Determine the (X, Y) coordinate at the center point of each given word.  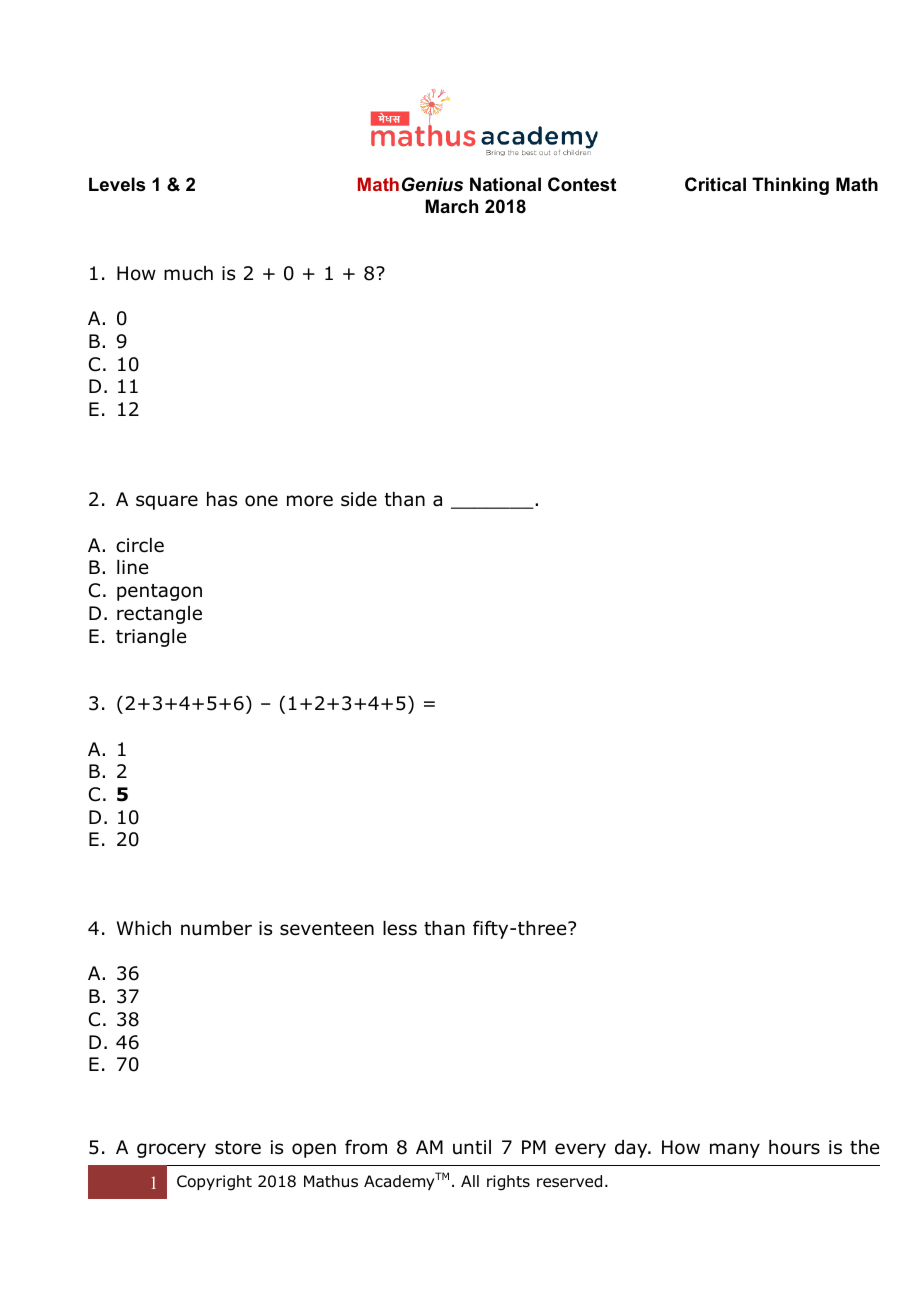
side (359, 499)
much (188, 273)
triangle (151, 638)
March (452, 206)
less (400, 928)
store (238, 1148)
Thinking (790, 186)
